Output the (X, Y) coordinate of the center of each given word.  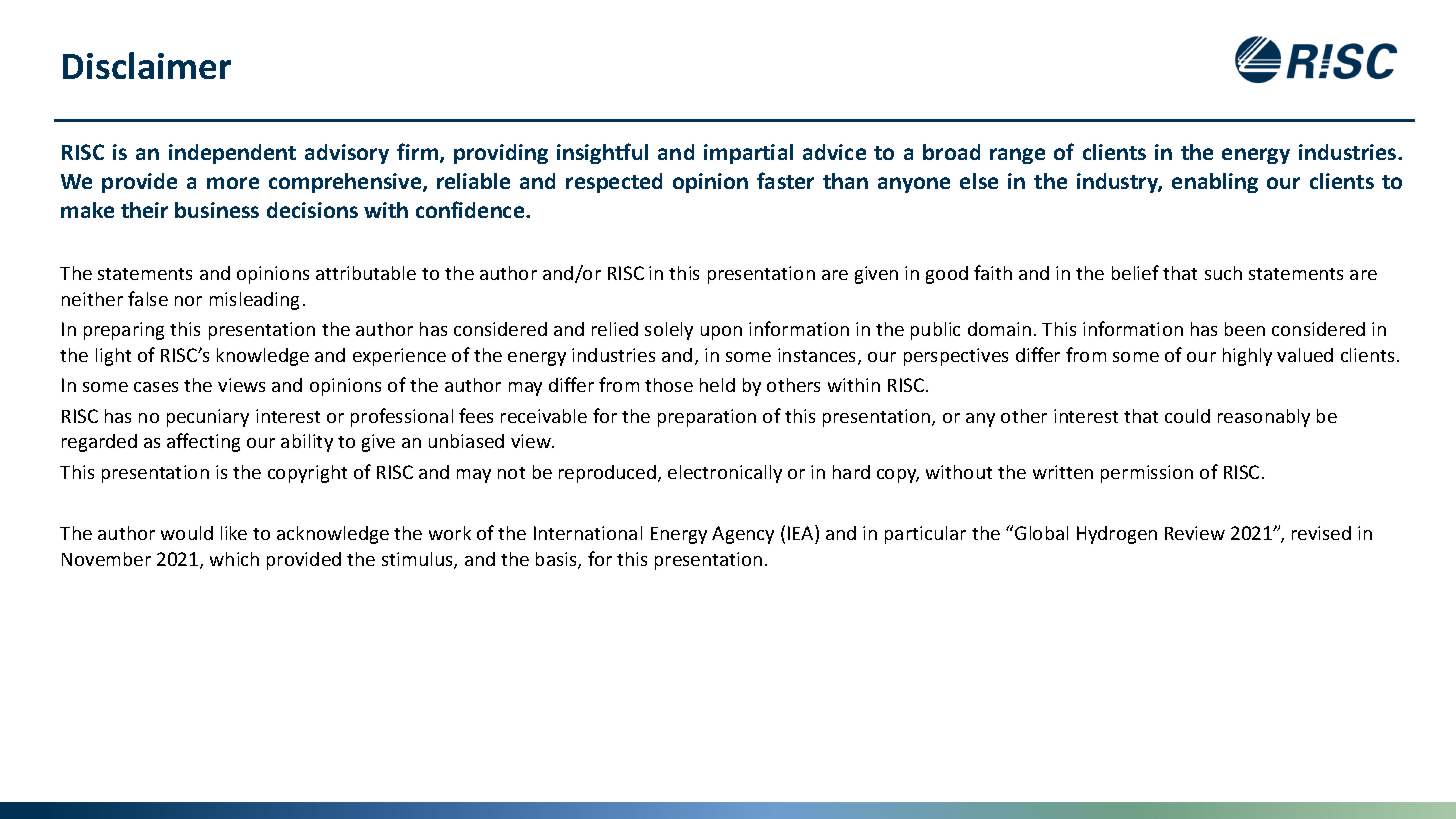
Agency (743, 535)
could (1187, 416)
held (717, 385)
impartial (748, 154)
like (234, 533)
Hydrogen (1117, 535)
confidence (471, 209)
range (1017, 156)
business (217, 210)
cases (156, 387)
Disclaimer (147, 65)
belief (1135, 272)
